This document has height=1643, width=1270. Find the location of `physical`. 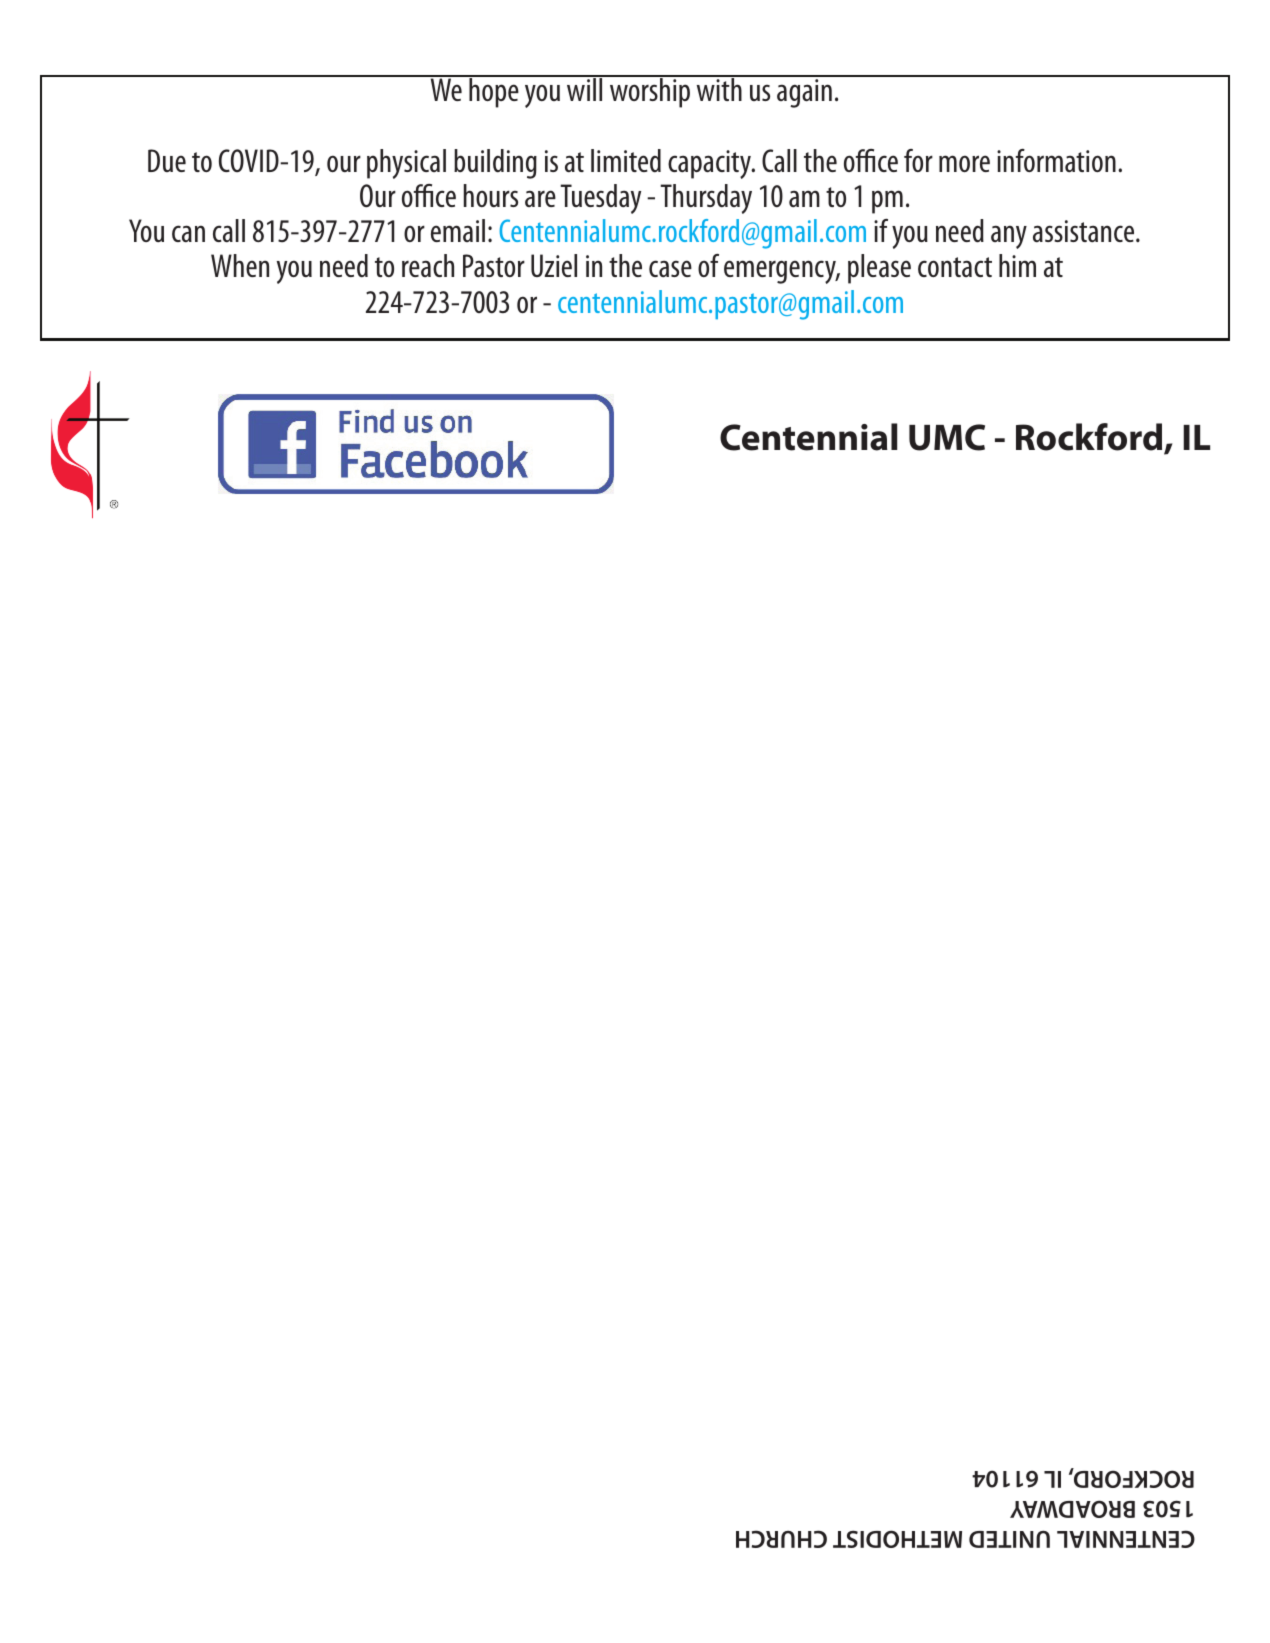

physical is located at coordinates (406, 164).
